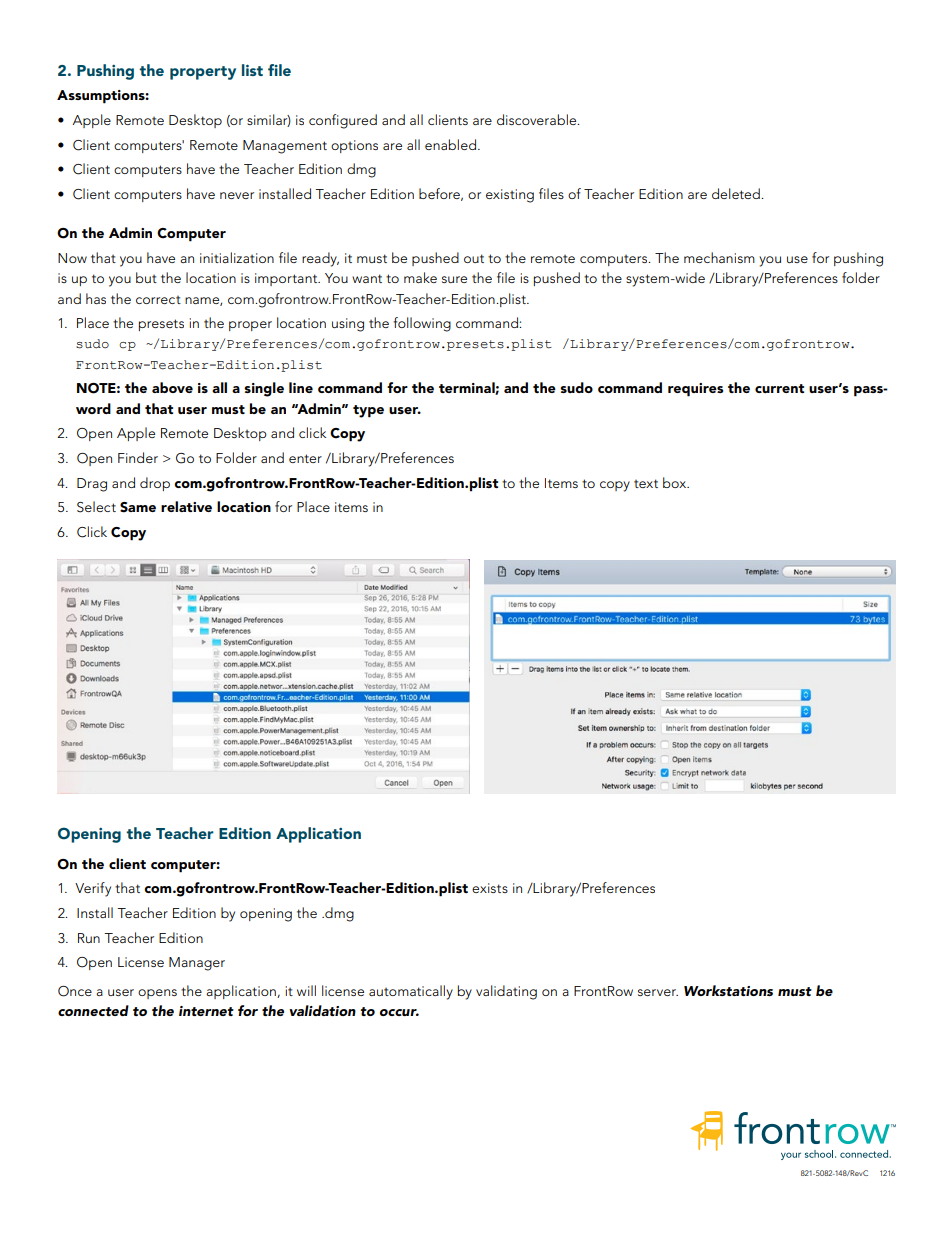 This screenshot has width=952, height=1233. I want to click on exists, so click(490, 888).
